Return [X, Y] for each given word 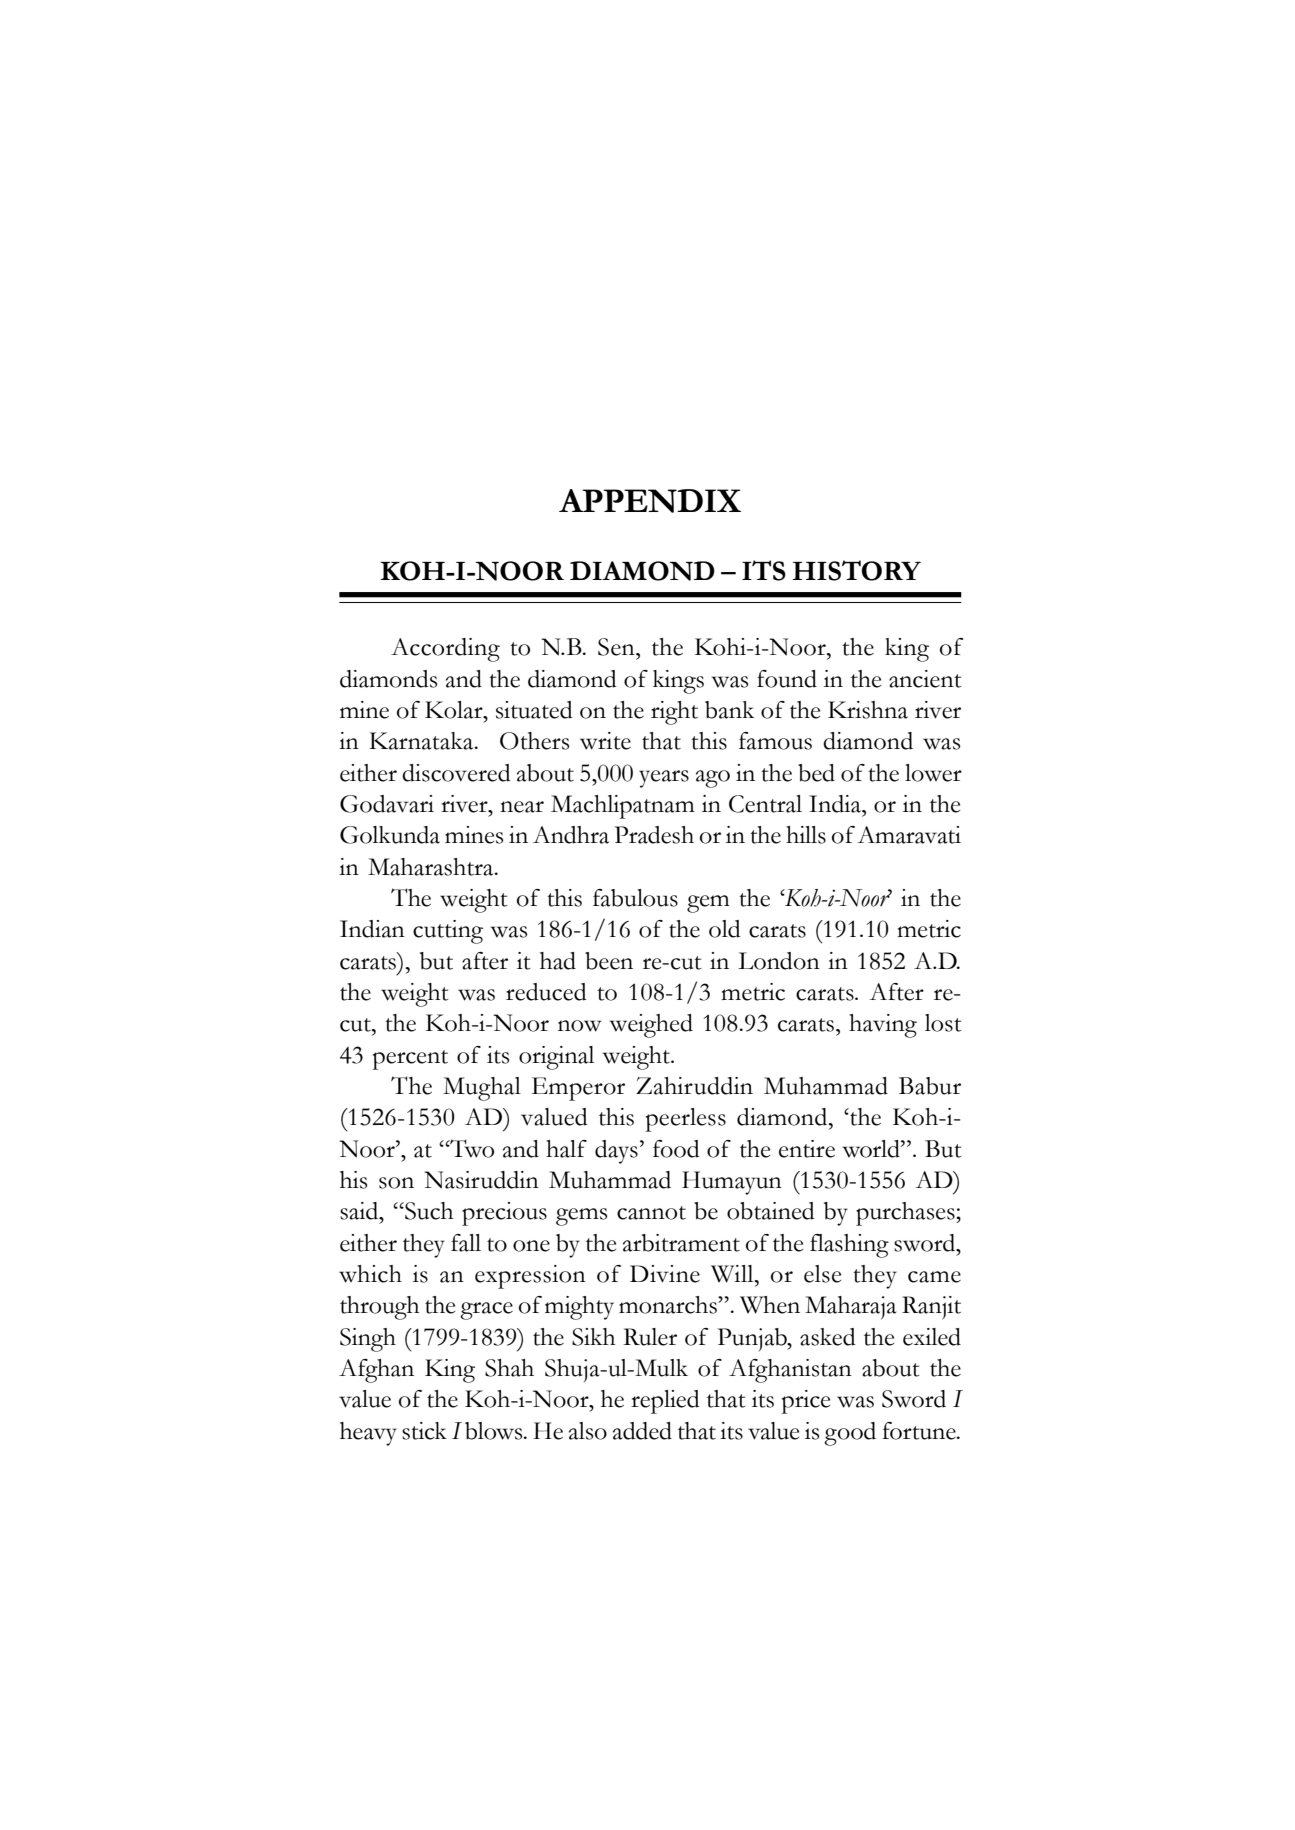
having [883, 1026]
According [445, 650]
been [609, 961]
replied [665, 1402]
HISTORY [857, 570]
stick [424, 1431]
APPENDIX [650, 501]
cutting [448, 932]
